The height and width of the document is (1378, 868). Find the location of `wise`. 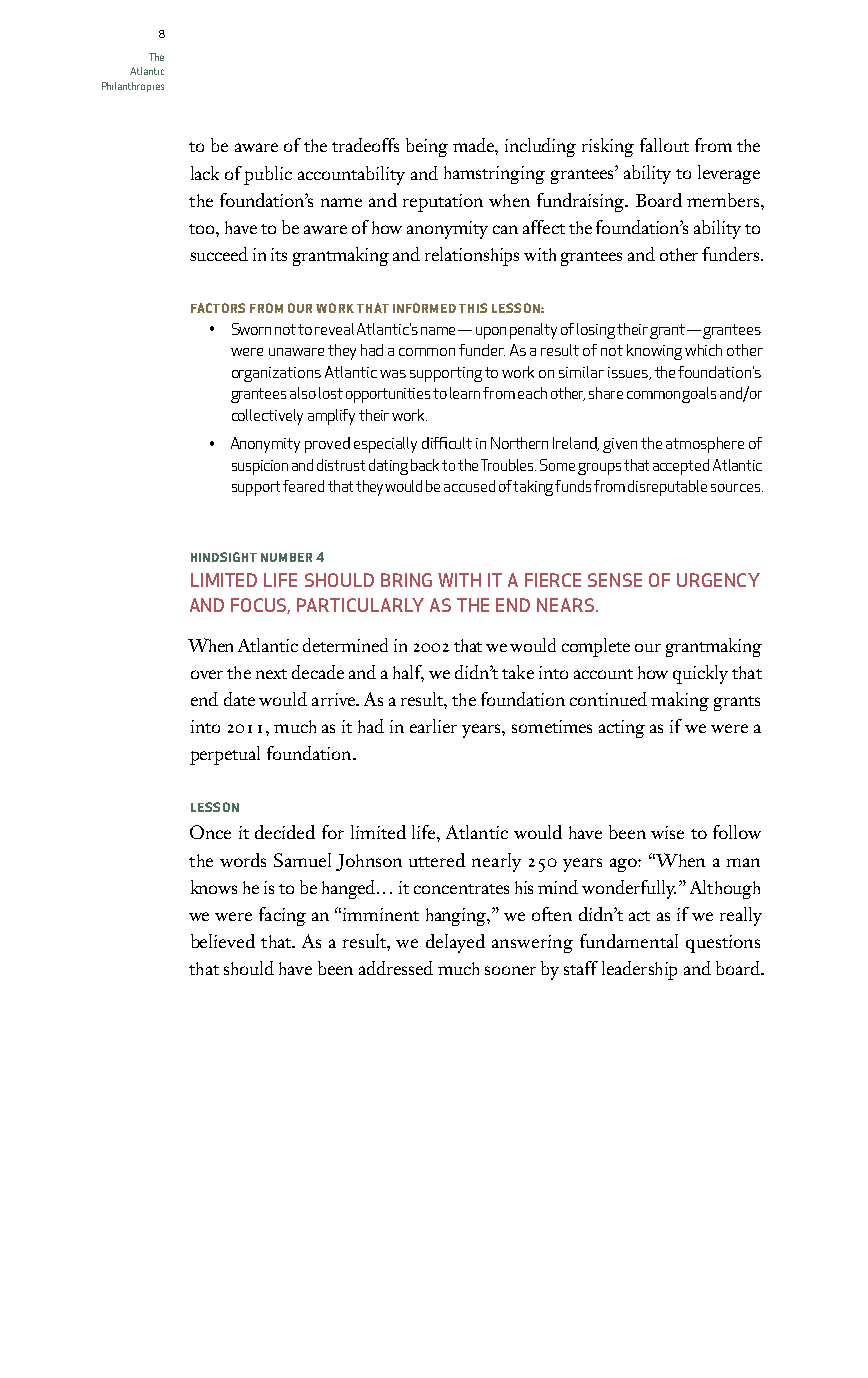

wise is located at coordinates (667, 832).
